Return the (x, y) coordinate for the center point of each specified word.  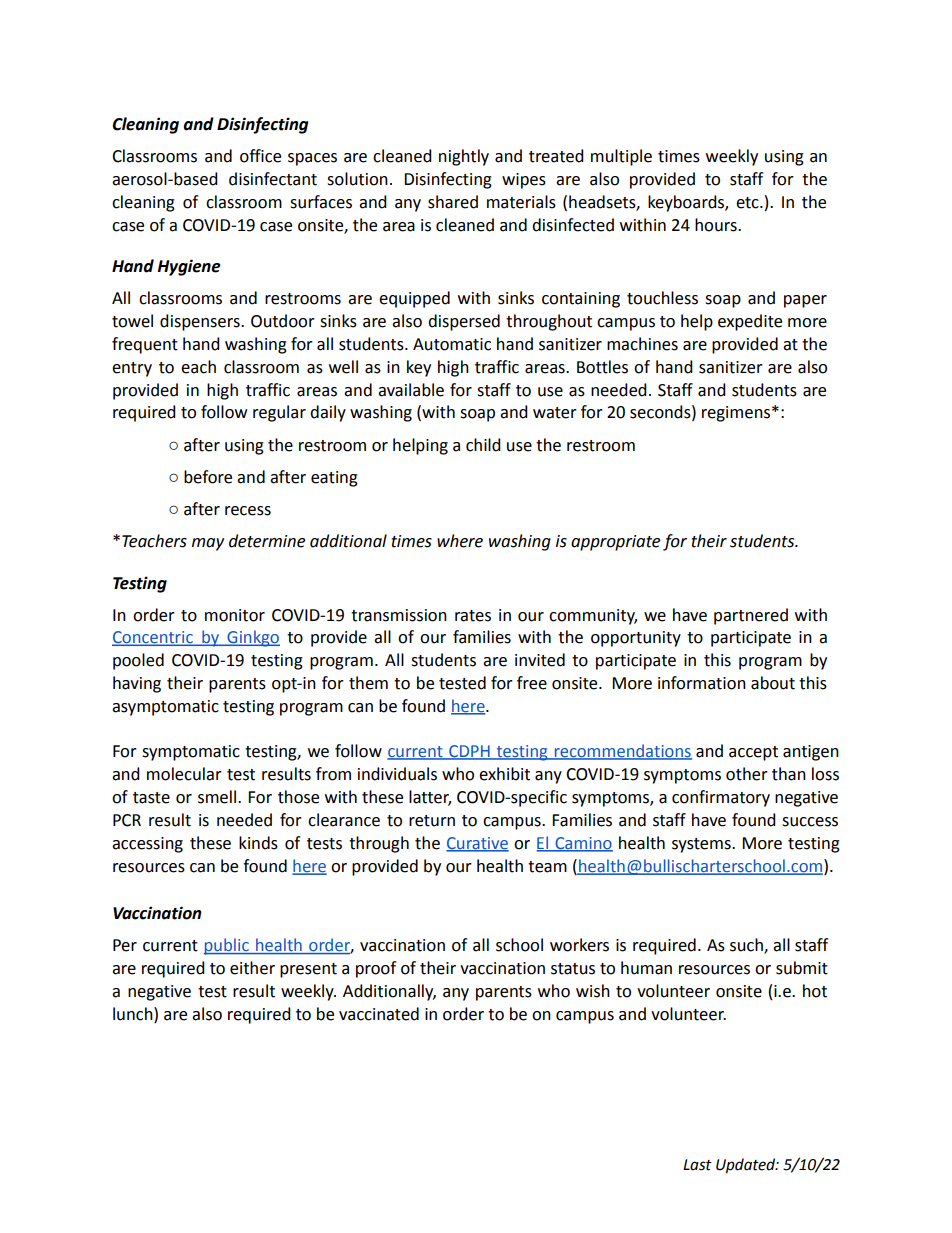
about (773, 683)
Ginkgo (252, 638)
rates (473, 616)
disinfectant (273, 179)
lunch (134, 1014)
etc (748, 203)
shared (453, 202)
